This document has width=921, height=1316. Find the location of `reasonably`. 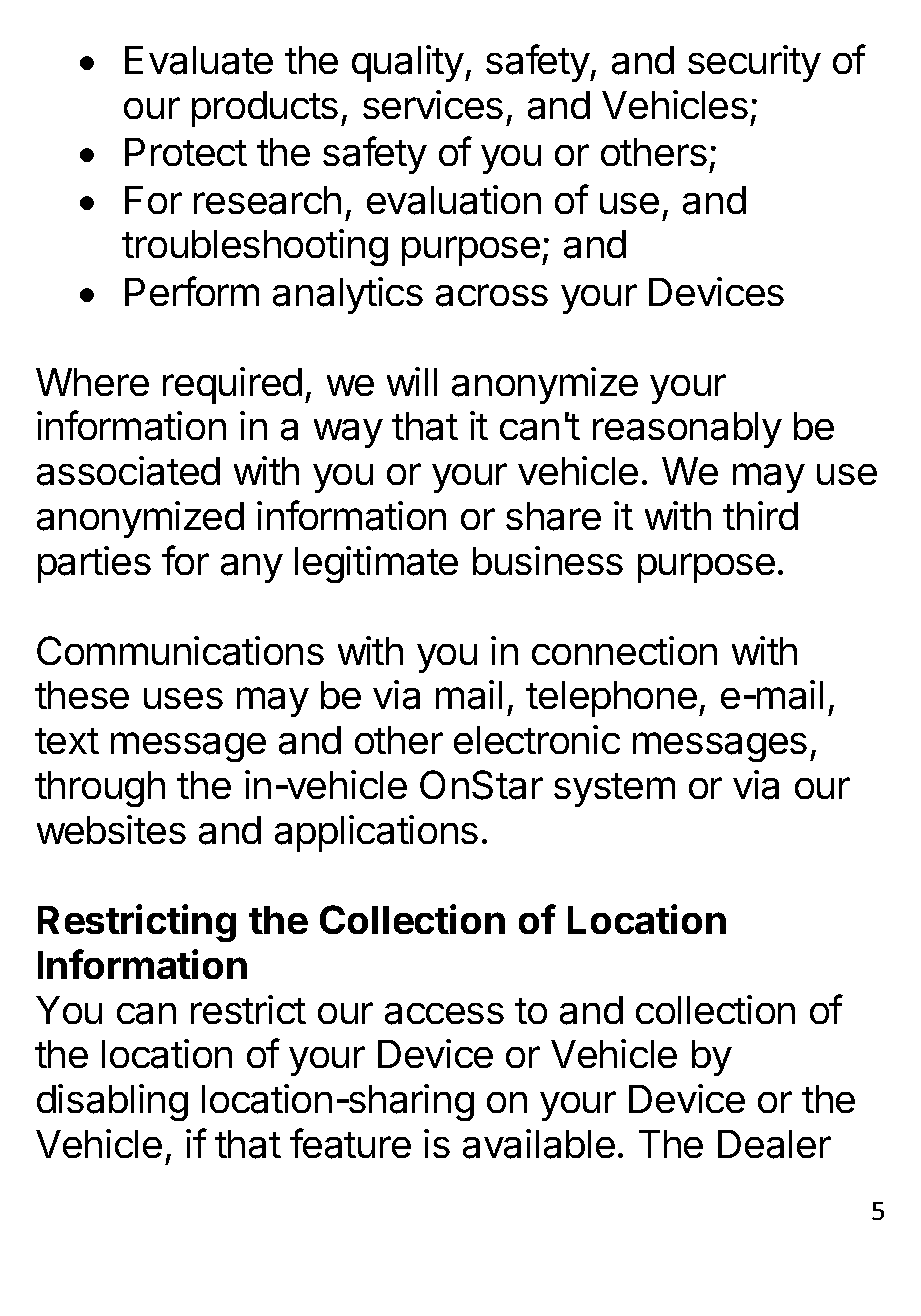

reasonably is located at coordinates (687, 430).
